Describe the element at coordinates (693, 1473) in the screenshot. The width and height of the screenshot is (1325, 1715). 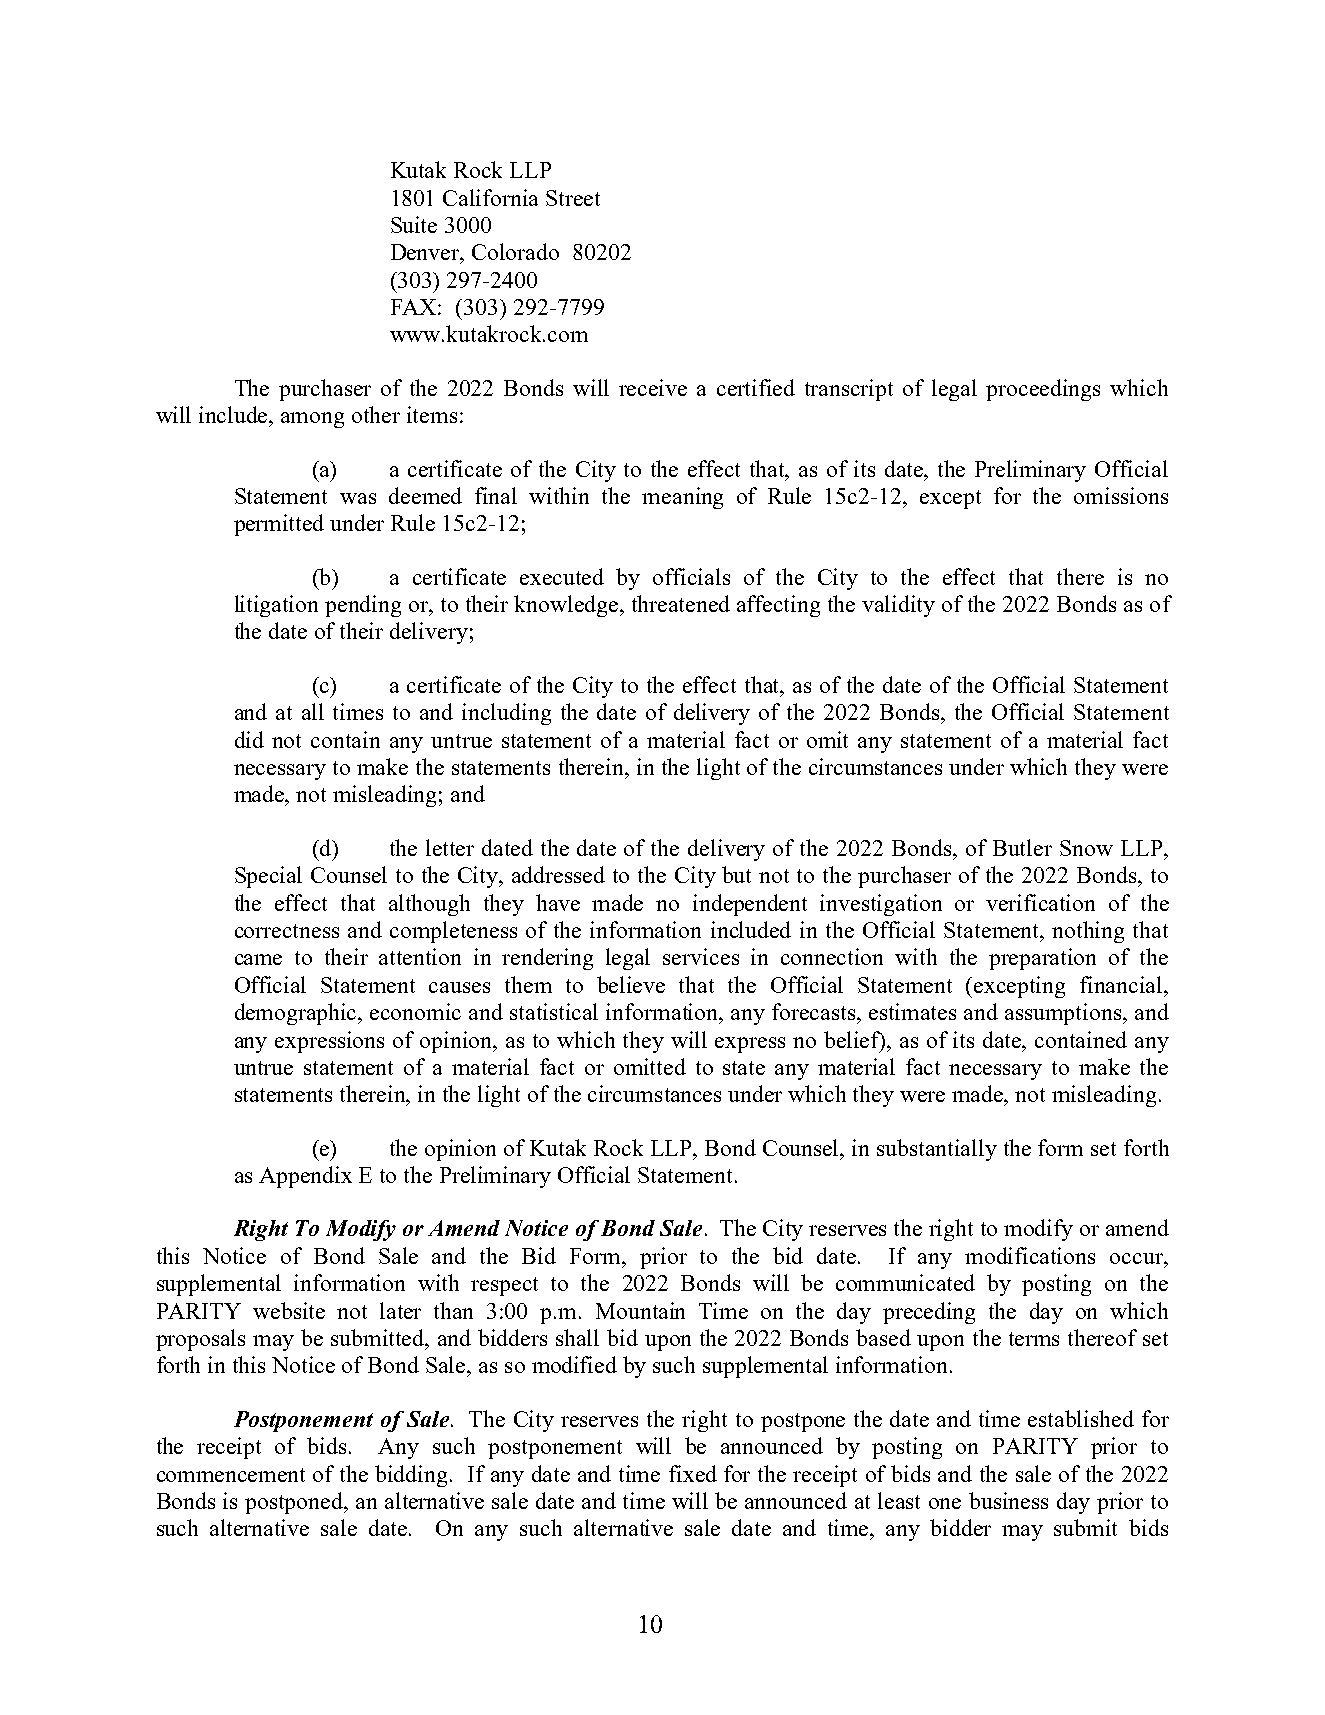
I see `fixed` at that location.
